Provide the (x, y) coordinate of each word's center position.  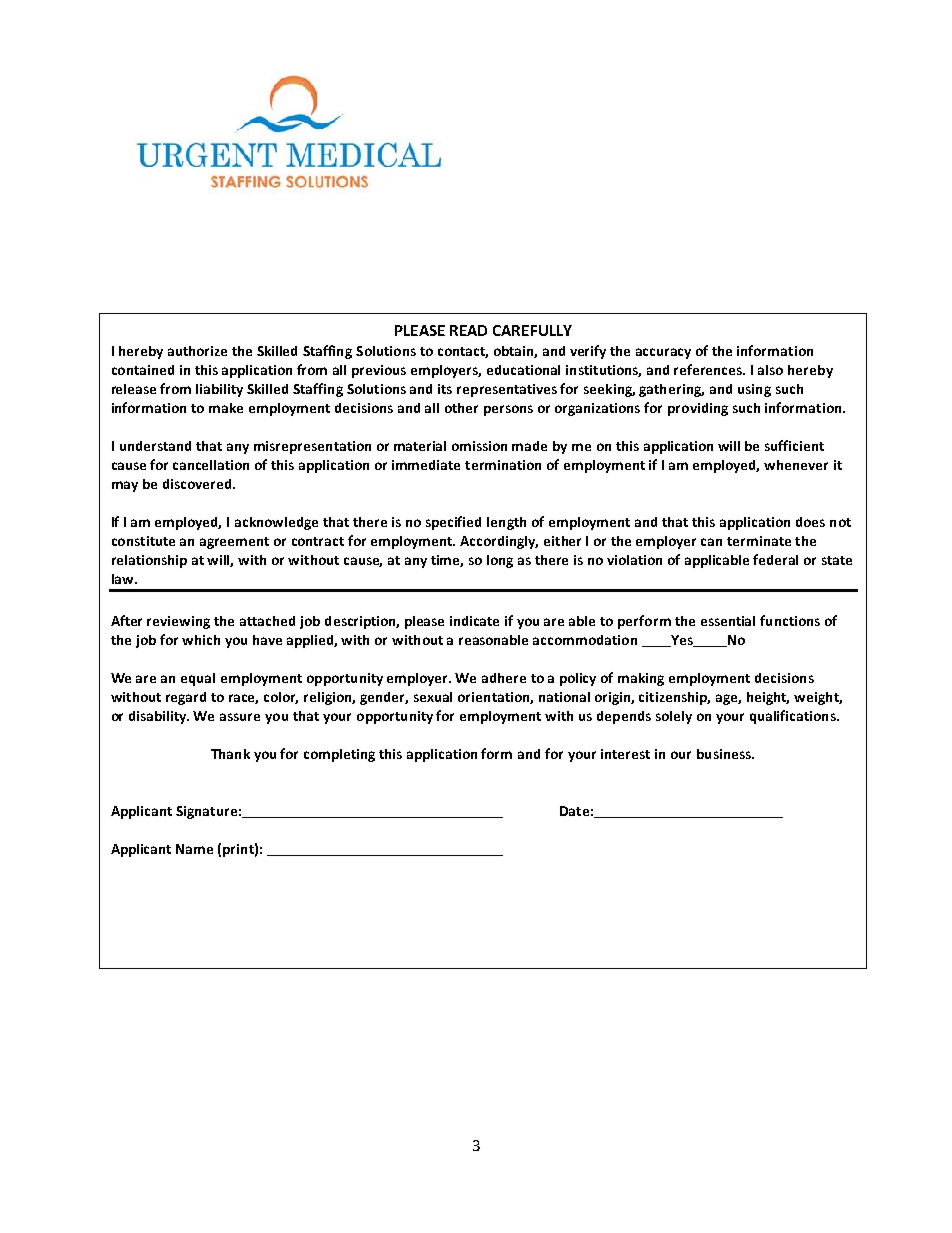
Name (194, 849)
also (770, 370)
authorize (197, 351)
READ (468, 330)
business (725, 754)
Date (574, 811)
